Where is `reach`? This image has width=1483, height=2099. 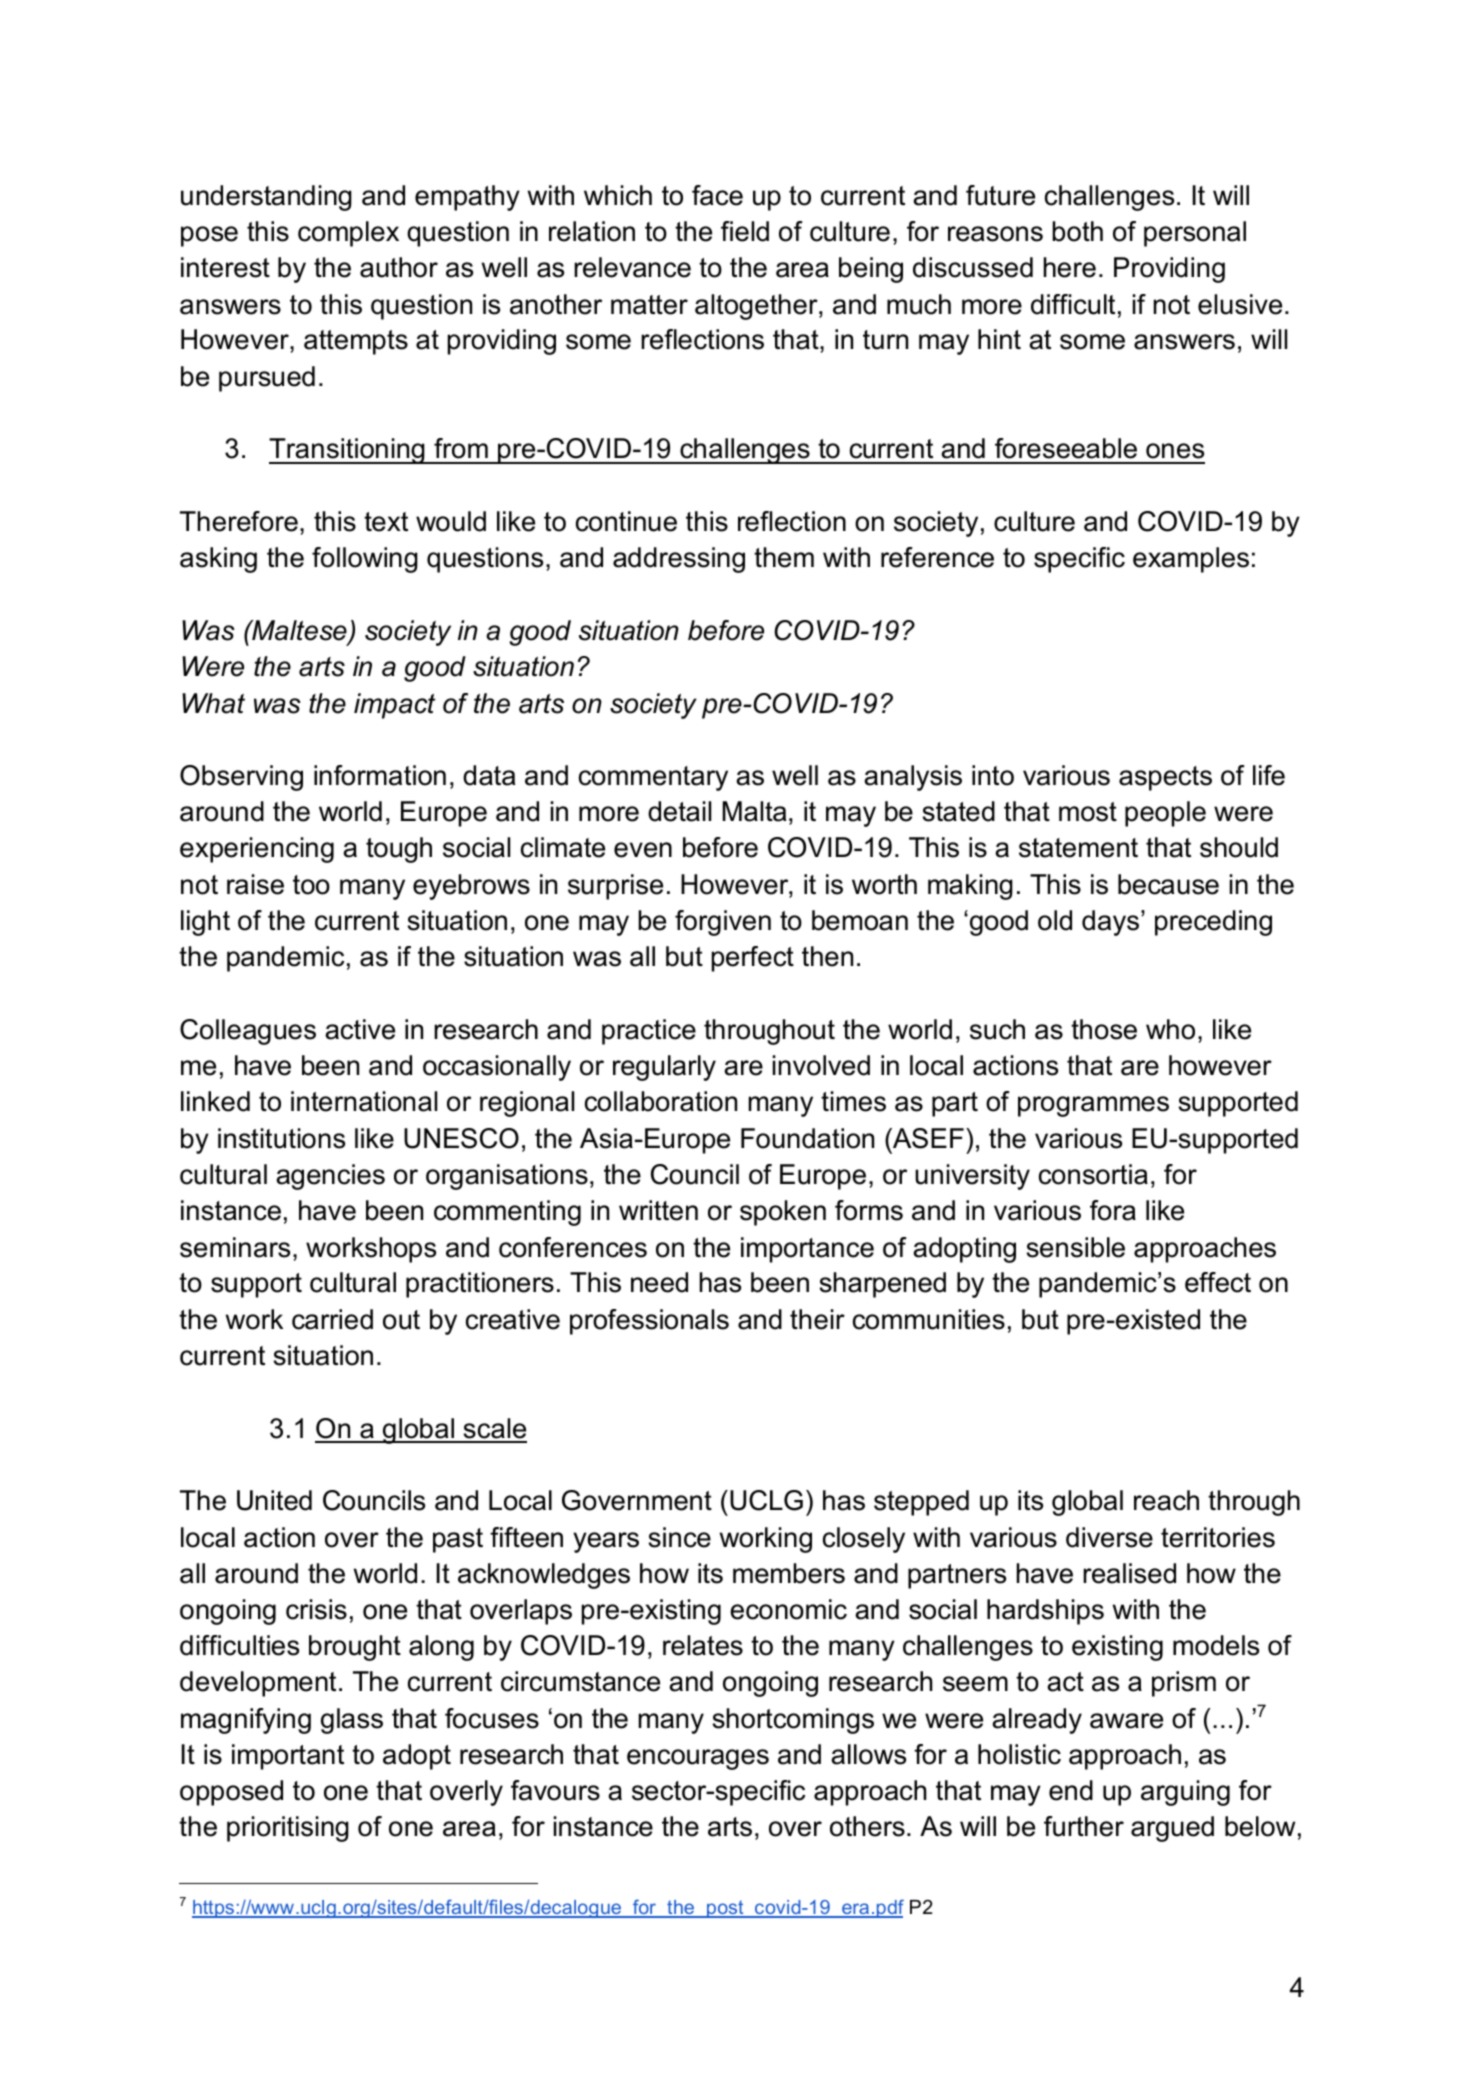
reach is located at coordinates (1166, 1500).
